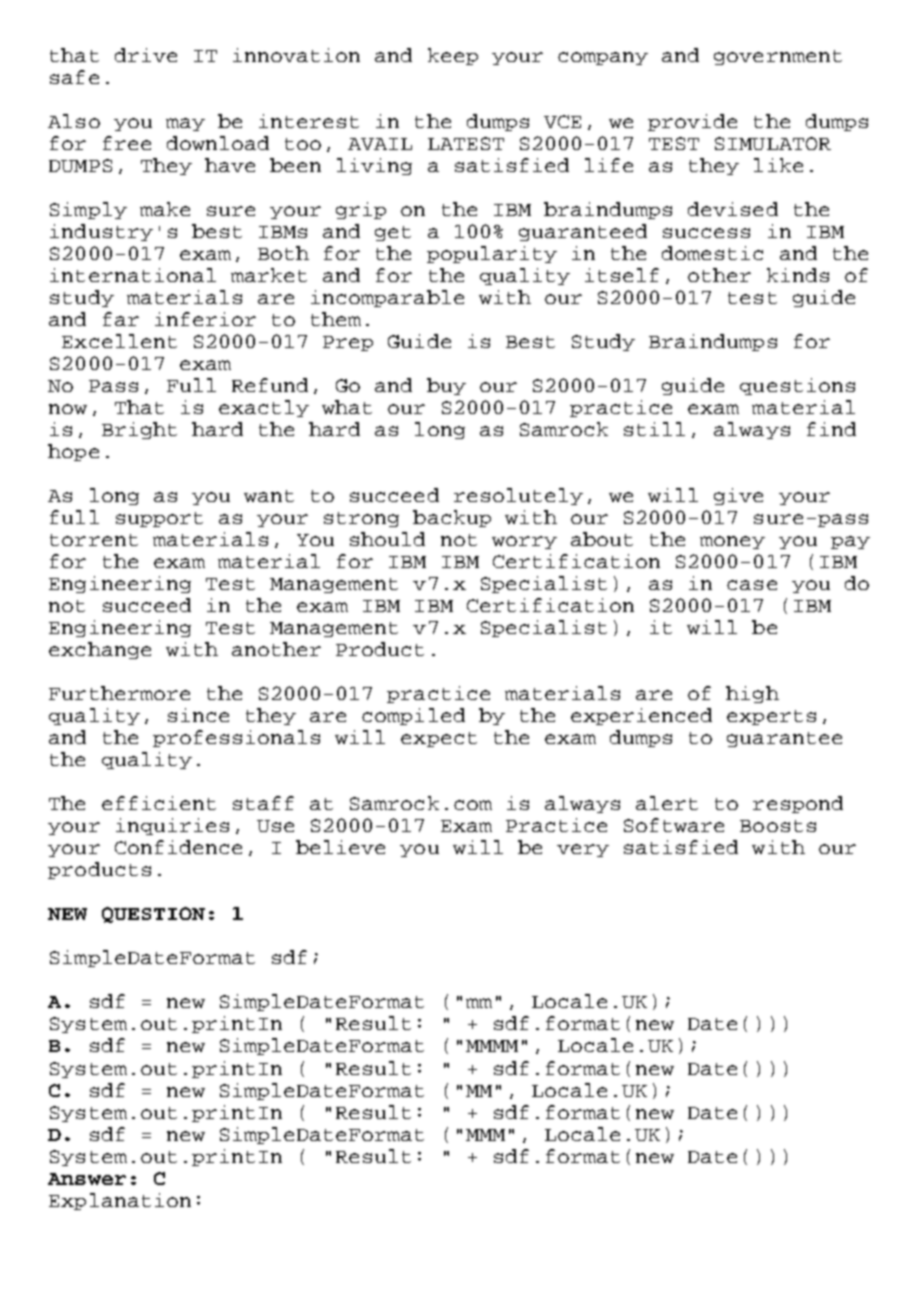 The width and height of the screenshot is (924, 1308). I want to click on since, so click(198, 715).
